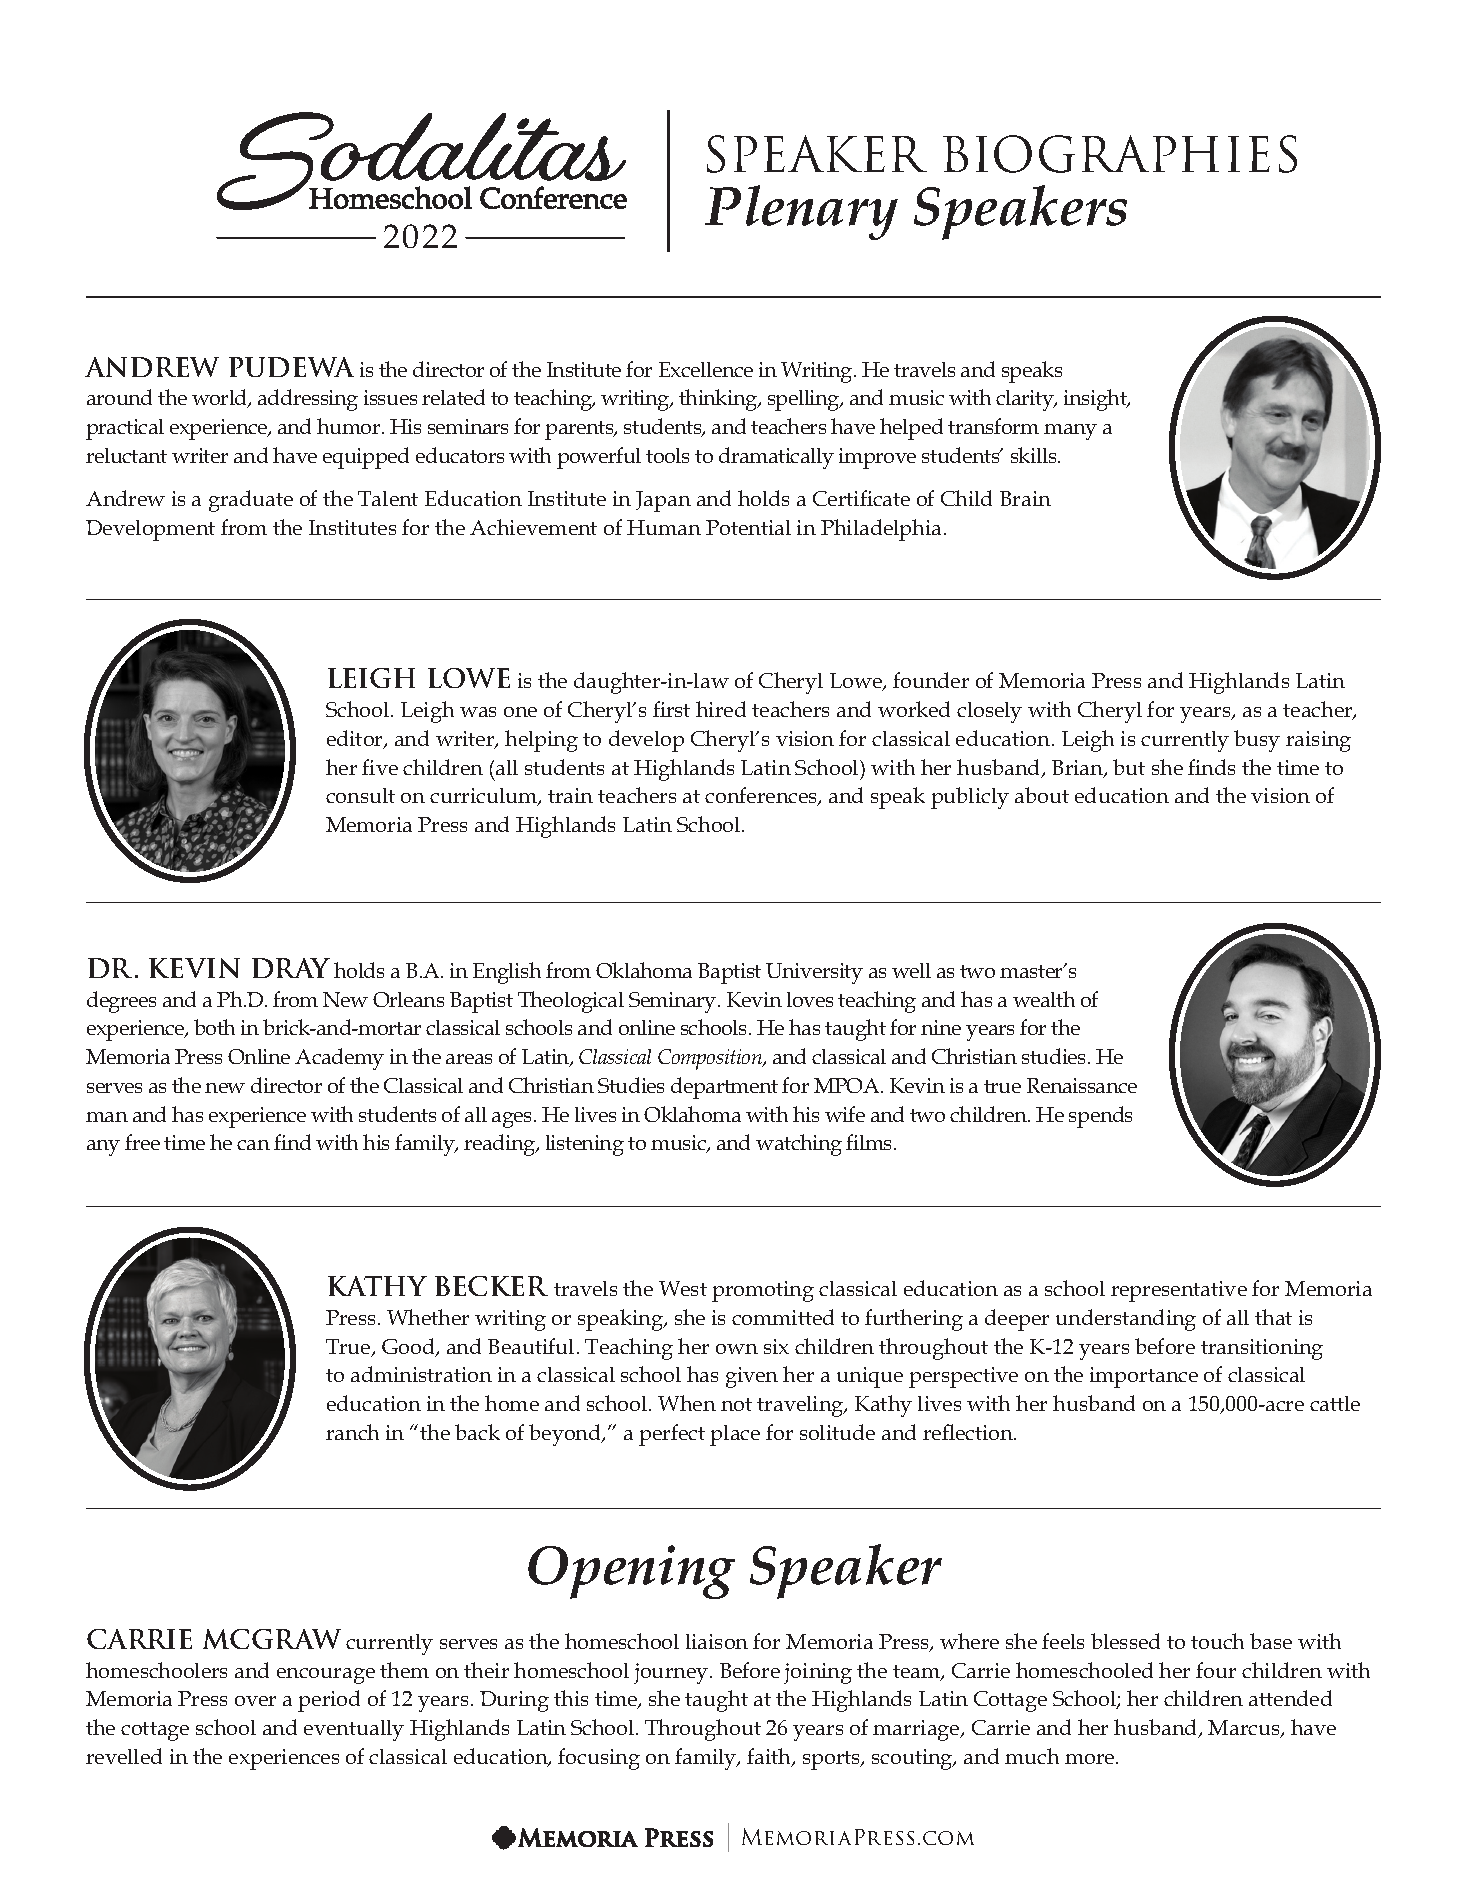 The width and height of the page is (1467, 1898). Describe the element at coordinates (291, 968) in the page. I see `DRAY` at that location.
